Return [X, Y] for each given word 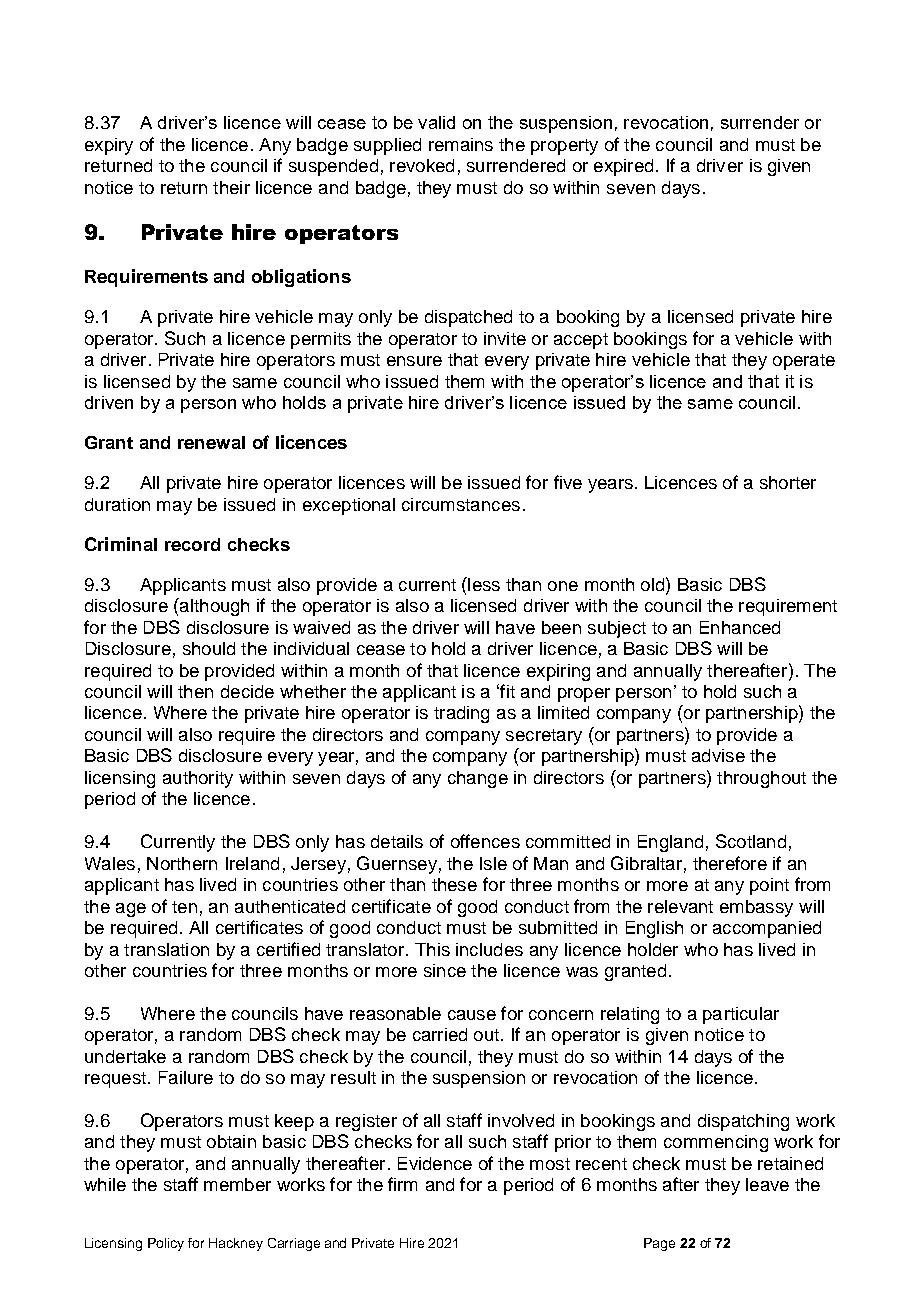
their [231, 187]
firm [402, 1184]
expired [623, 167]
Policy [166, 1244]
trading [461, 714]
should [209, 648]
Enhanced [740, 627]
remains [461, 144]
